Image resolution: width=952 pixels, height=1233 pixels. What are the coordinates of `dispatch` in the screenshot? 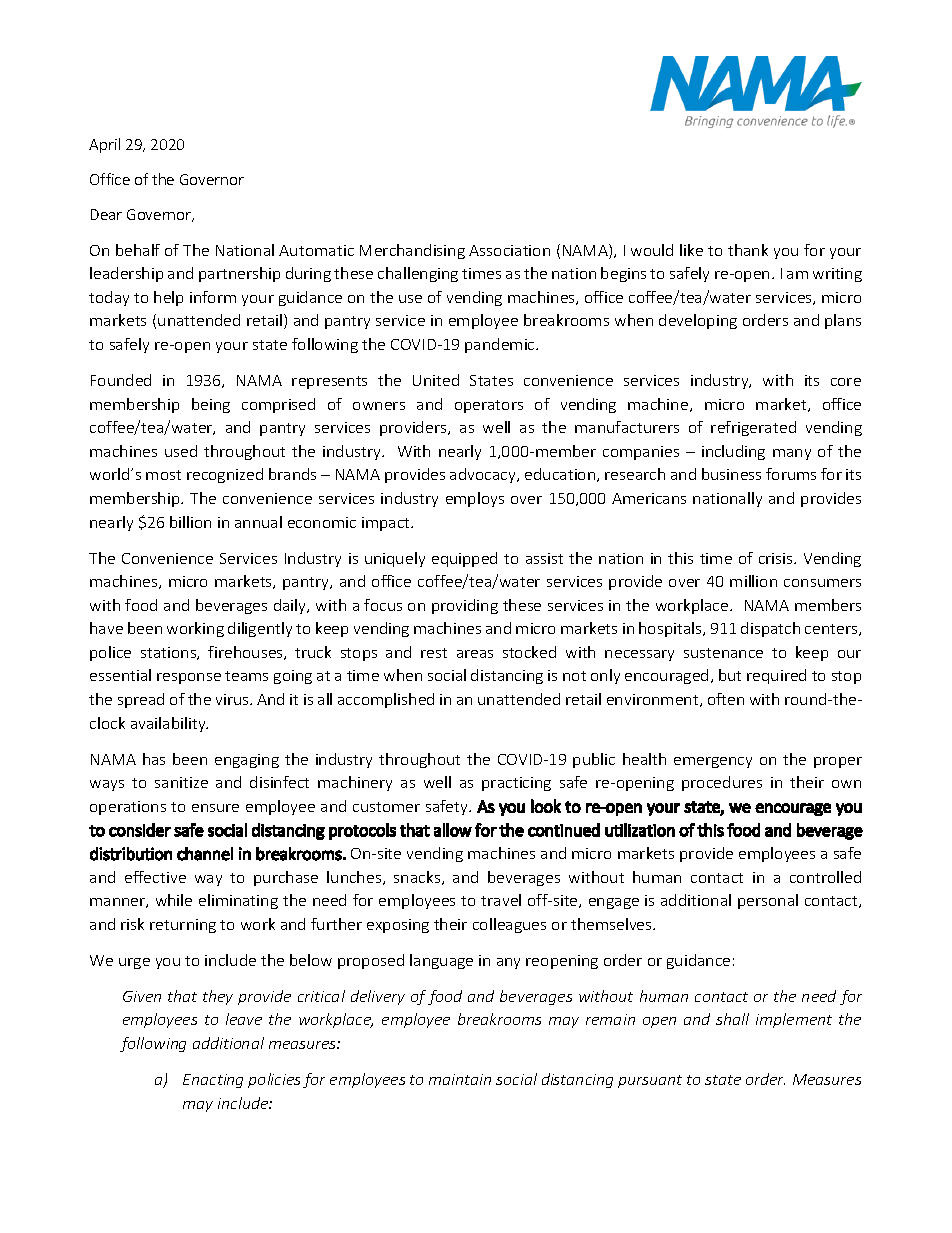 It's located at (770, 629).
